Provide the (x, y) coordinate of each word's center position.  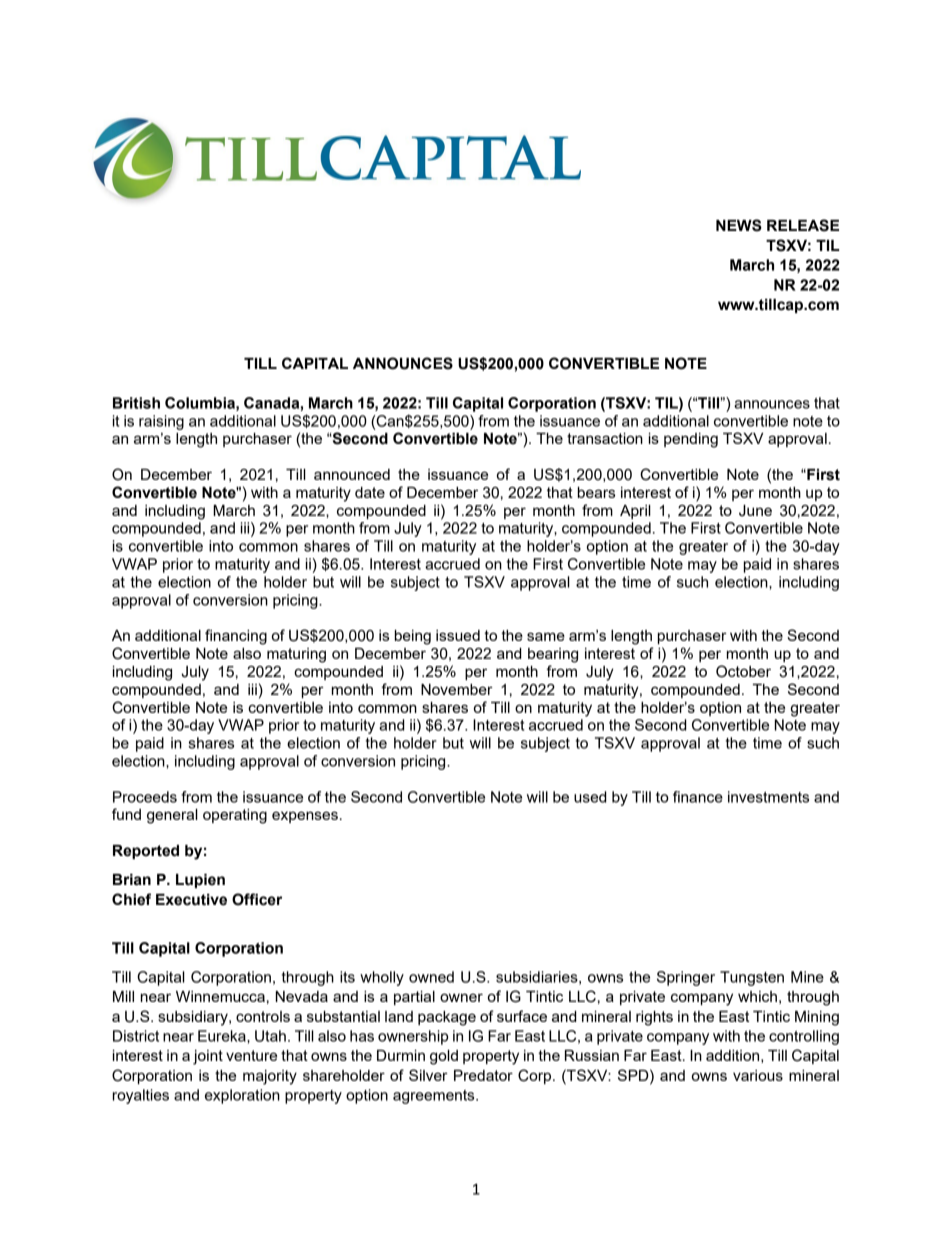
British (136, 403)
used (590, 797)
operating (235, 816)
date (370, 492)
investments (768, 797)
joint (208, 1057)
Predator (483, 1075)
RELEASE (803, 225)
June (755, 511)
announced (352, 474)
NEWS (739, 225)
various (758, 1075)
